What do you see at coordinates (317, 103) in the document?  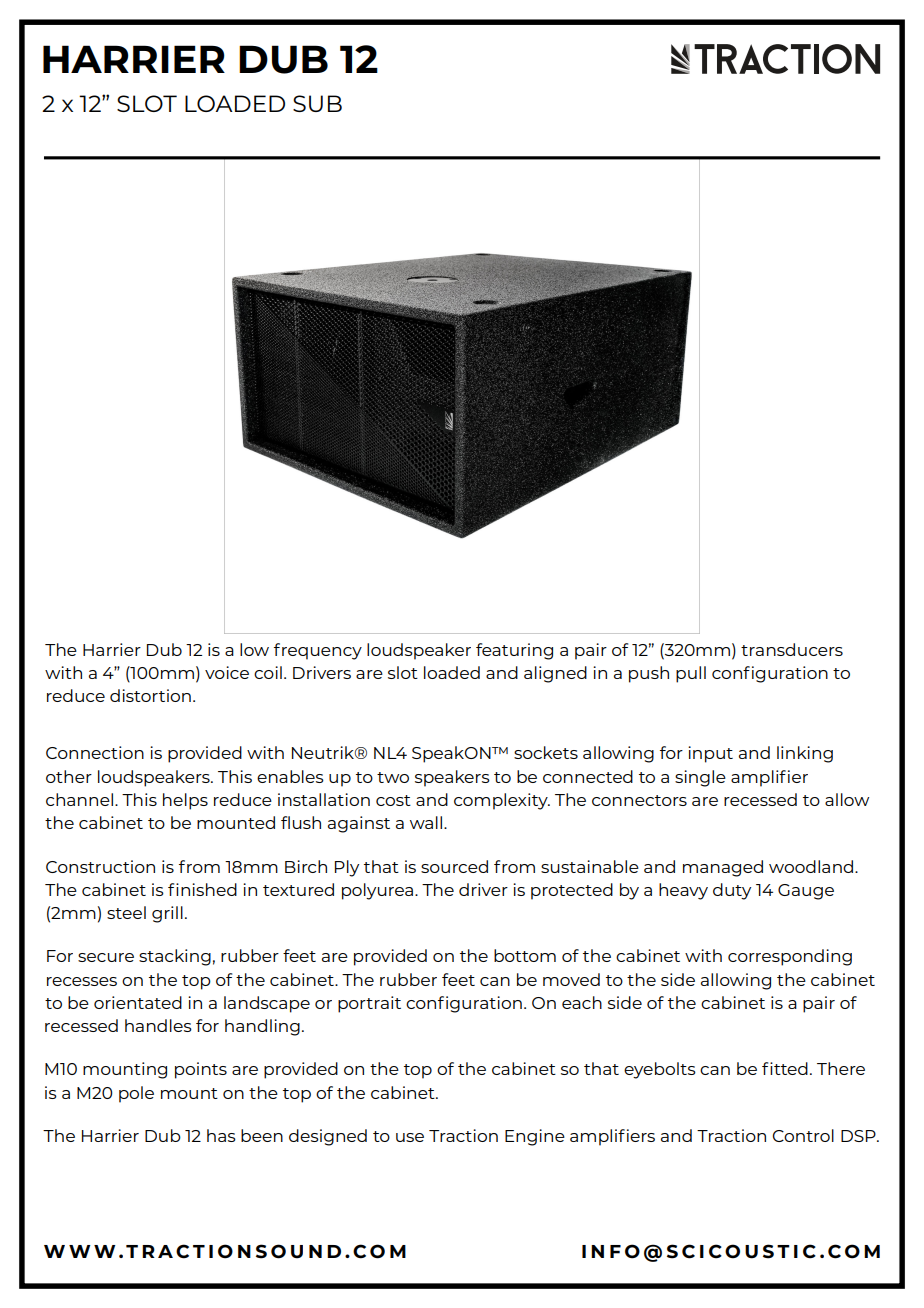 I see `SUB` at bounding box center [317, 103].
